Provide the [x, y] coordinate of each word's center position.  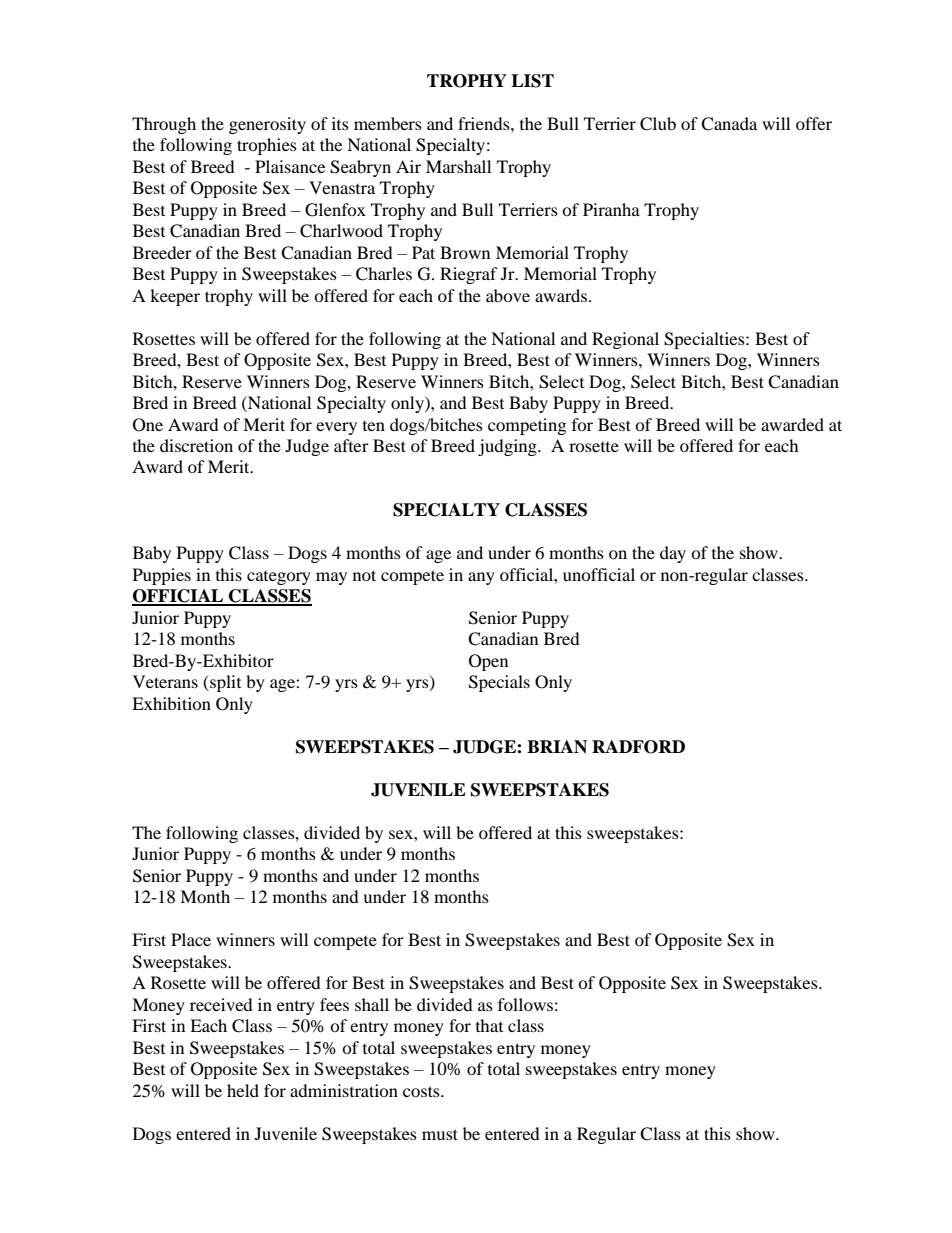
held [243, 1090]
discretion [196, 445]
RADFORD [638, 747]
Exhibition [171, 703]
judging [508, 447]
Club [658, 124]
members [388, 123]
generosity [267, 125]
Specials [499, 683]
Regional [625, 340]
